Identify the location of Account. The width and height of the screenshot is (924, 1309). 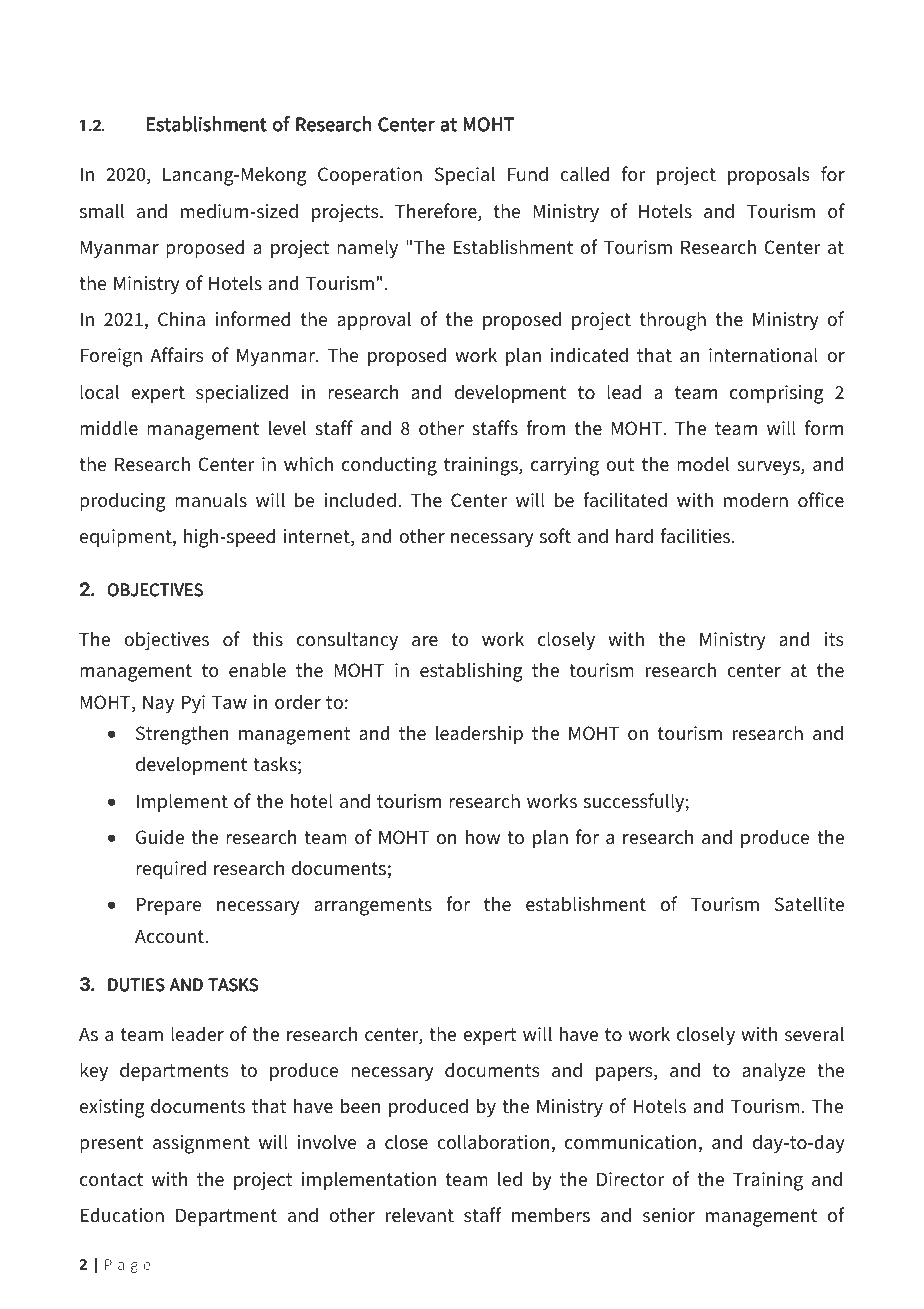
(170, 936).
